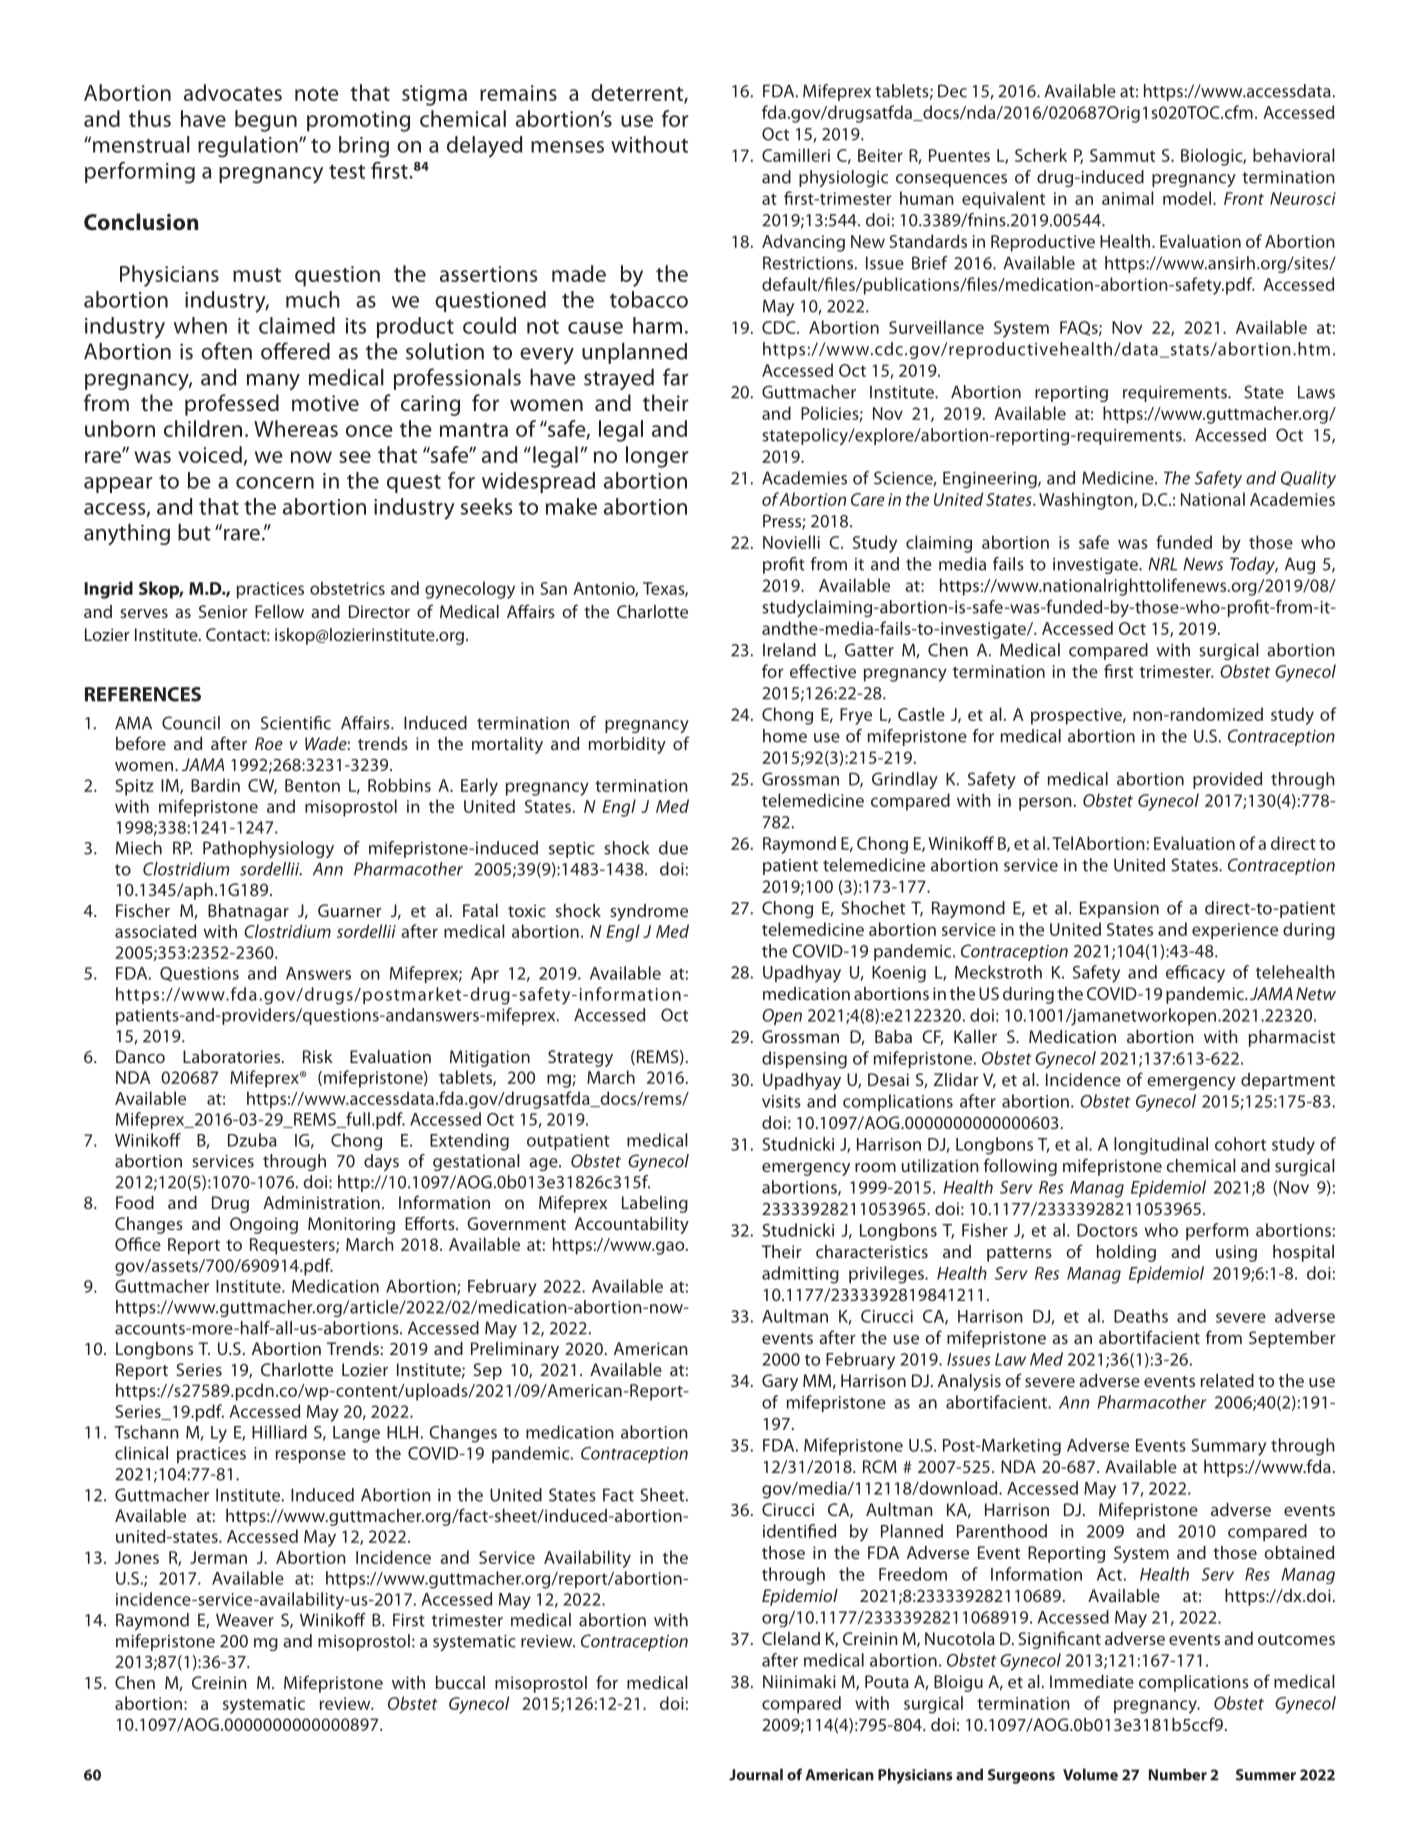  What do you see at coordinates (1161, 1146) in the screenshot?
I see `longitudinal` at bounding box center [1161, 1146].
